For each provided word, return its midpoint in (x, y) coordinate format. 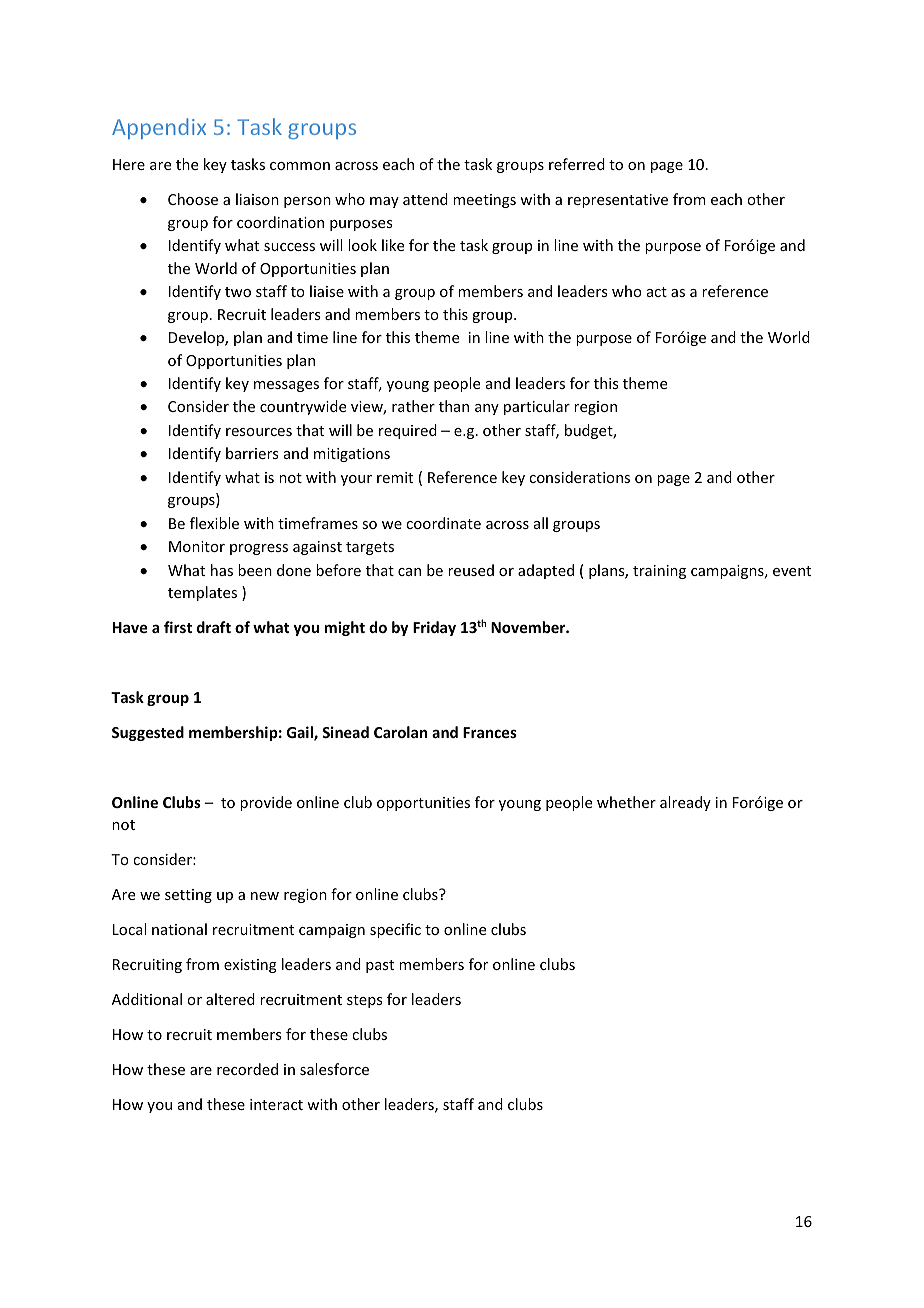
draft (214, 627)
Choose (193, 199)
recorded (247, 1069)
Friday (434, 628)
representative (618, 201)
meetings (484, 201)
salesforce (334, 1069)
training (659, 572)
